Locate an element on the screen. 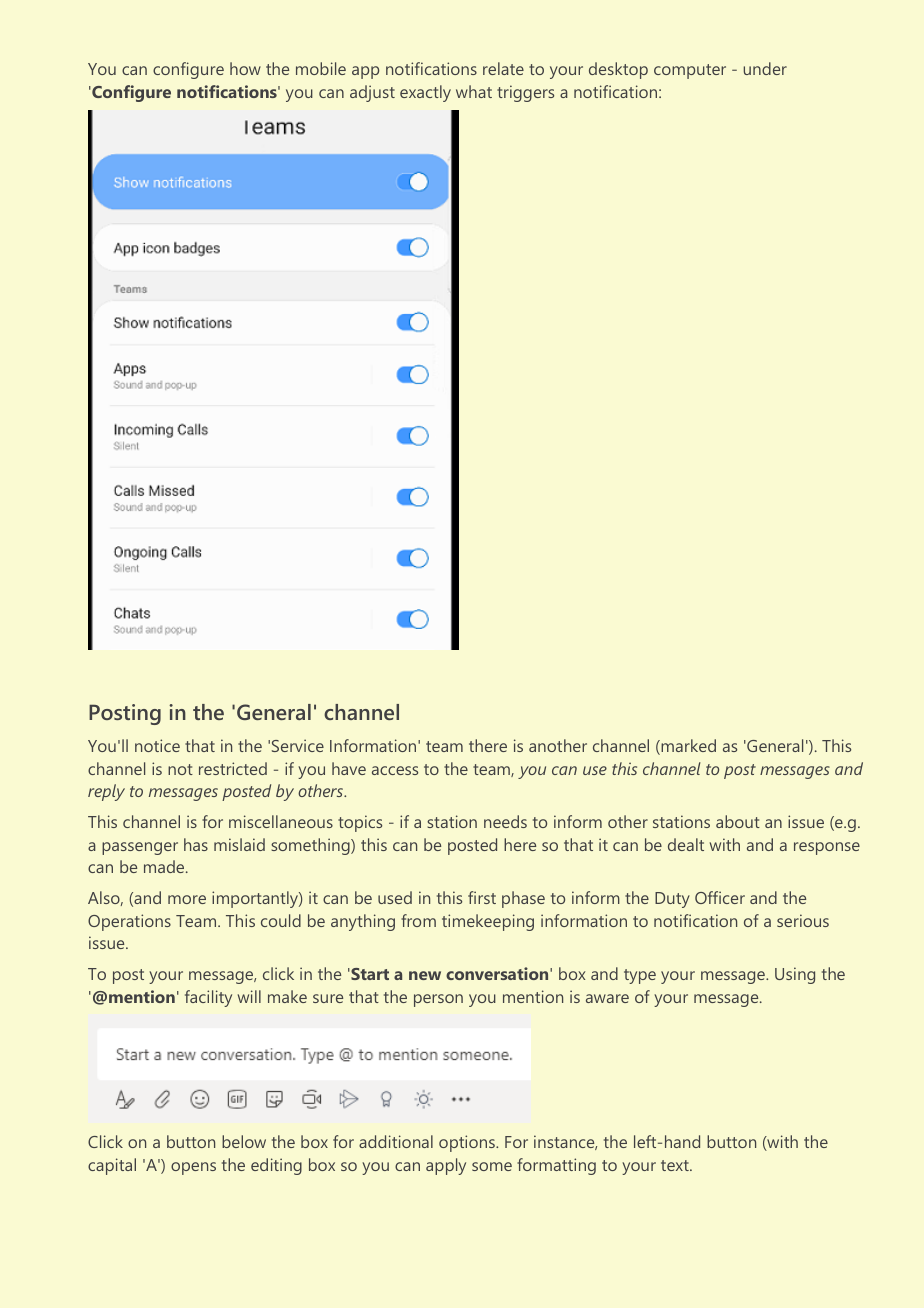  options is located at coordinates (468, 1143).
